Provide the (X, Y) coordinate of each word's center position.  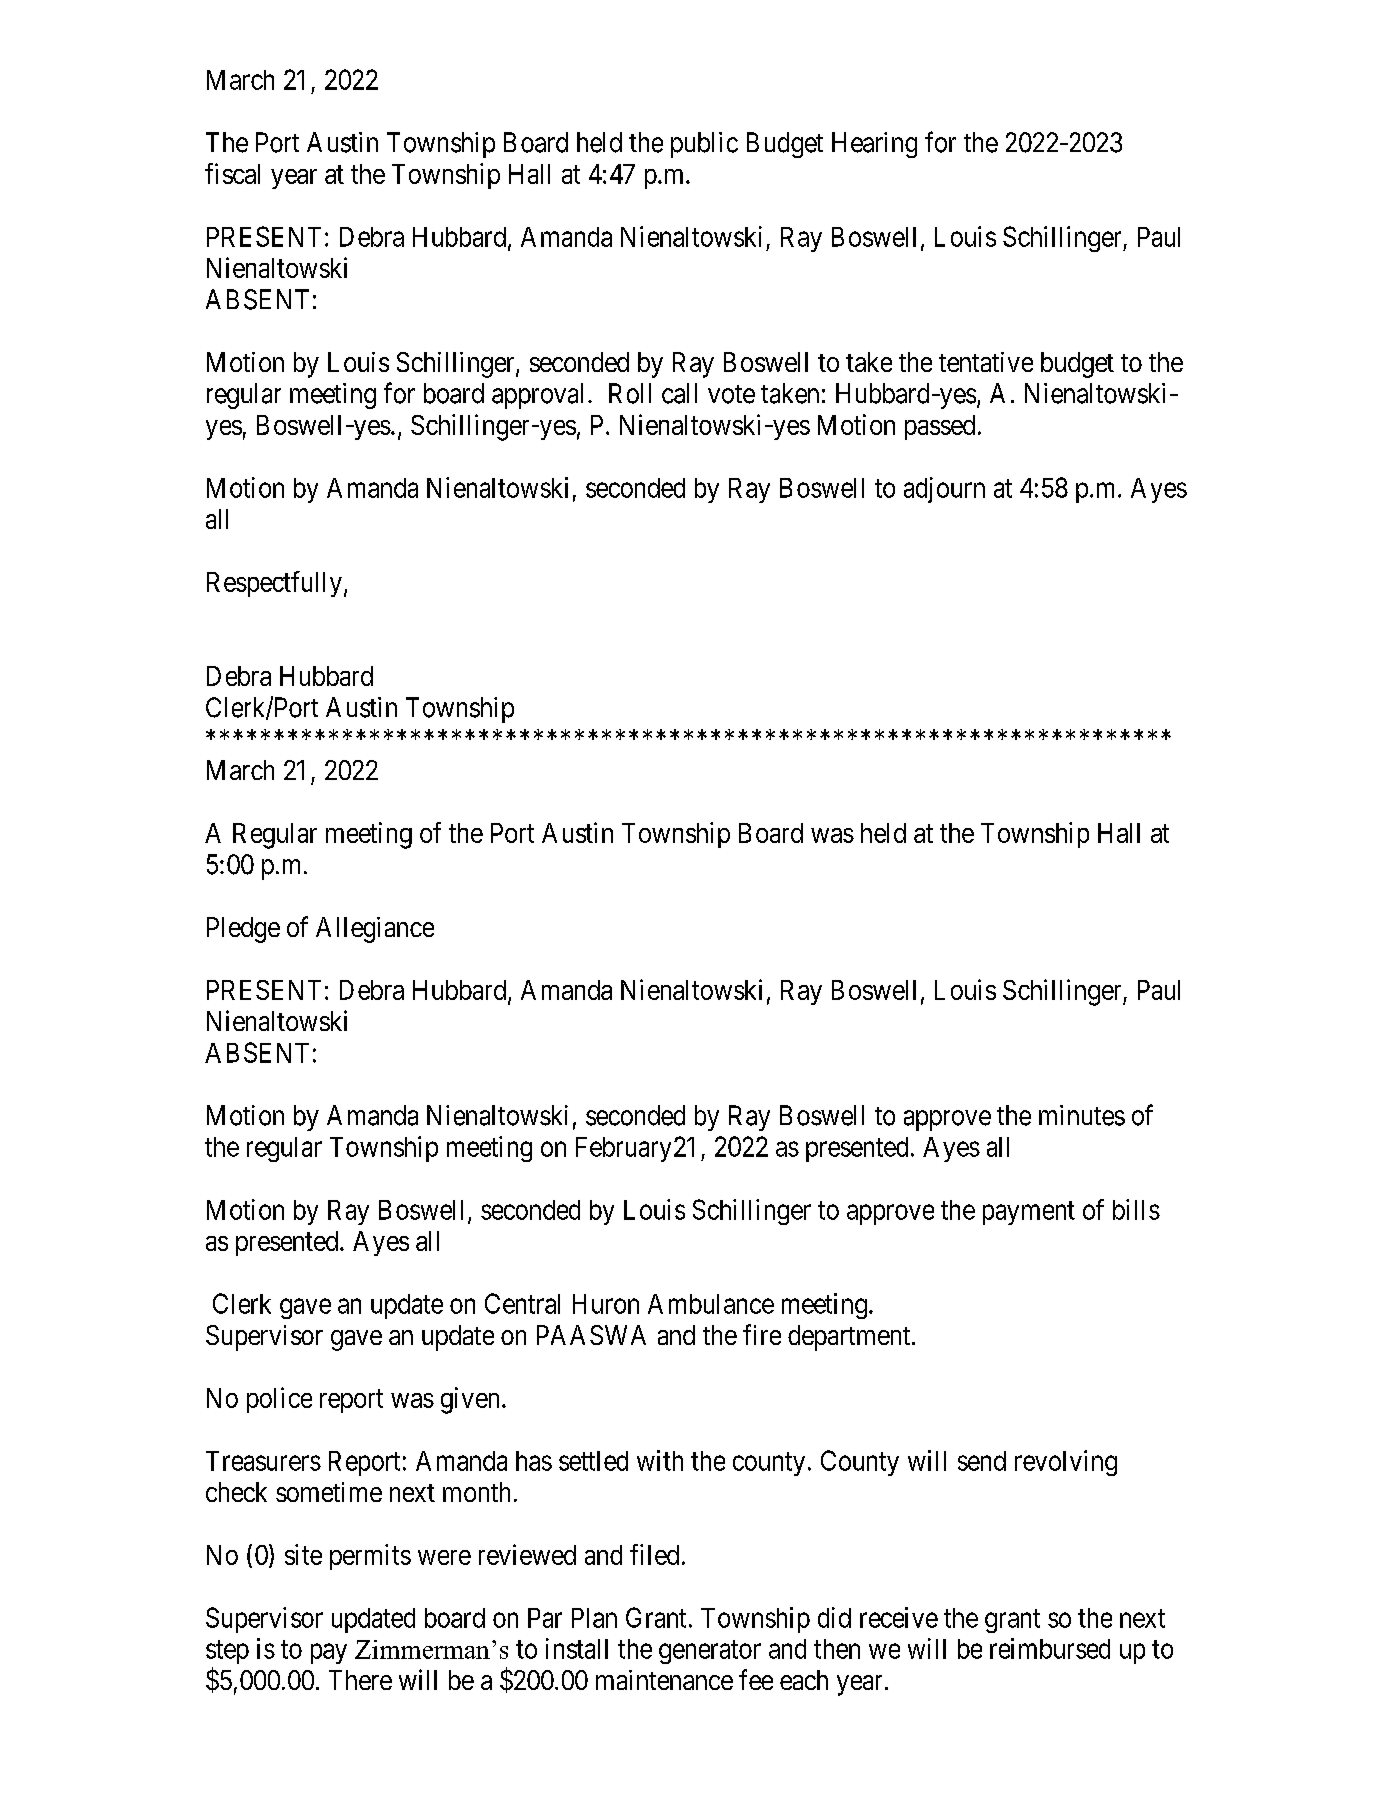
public (704, 145)
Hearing (874, 145)
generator (710, 1652)
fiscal (232, 173)
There (360, 1680)
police (279, 1400)
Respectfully (274, 584)
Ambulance (711, 1304)
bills (1136, 1209)
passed (940, 427)
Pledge (243, 930)
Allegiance (375, 930)
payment (1029, 1213)
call (679, 393)
